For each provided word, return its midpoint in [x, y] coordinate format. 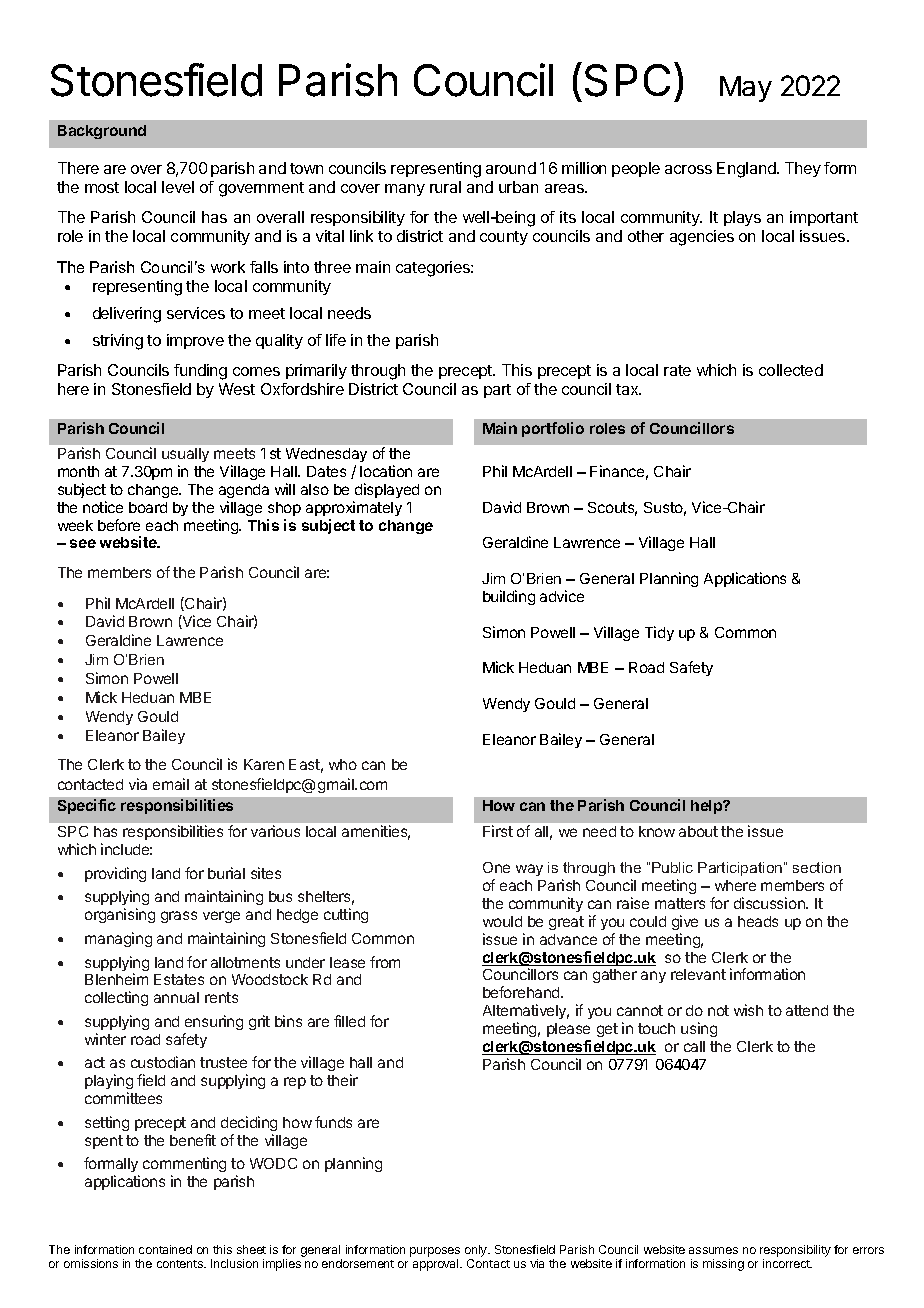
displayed [387, 490]
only [477, 1251]
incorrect [787, 1263]
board [148, 507]
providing [115, 874]
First [498, 831]
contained [165, 1249]
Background [102, 132]
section [817, 867]
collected [791, 370]
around [511, 168]
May [746, 89]
